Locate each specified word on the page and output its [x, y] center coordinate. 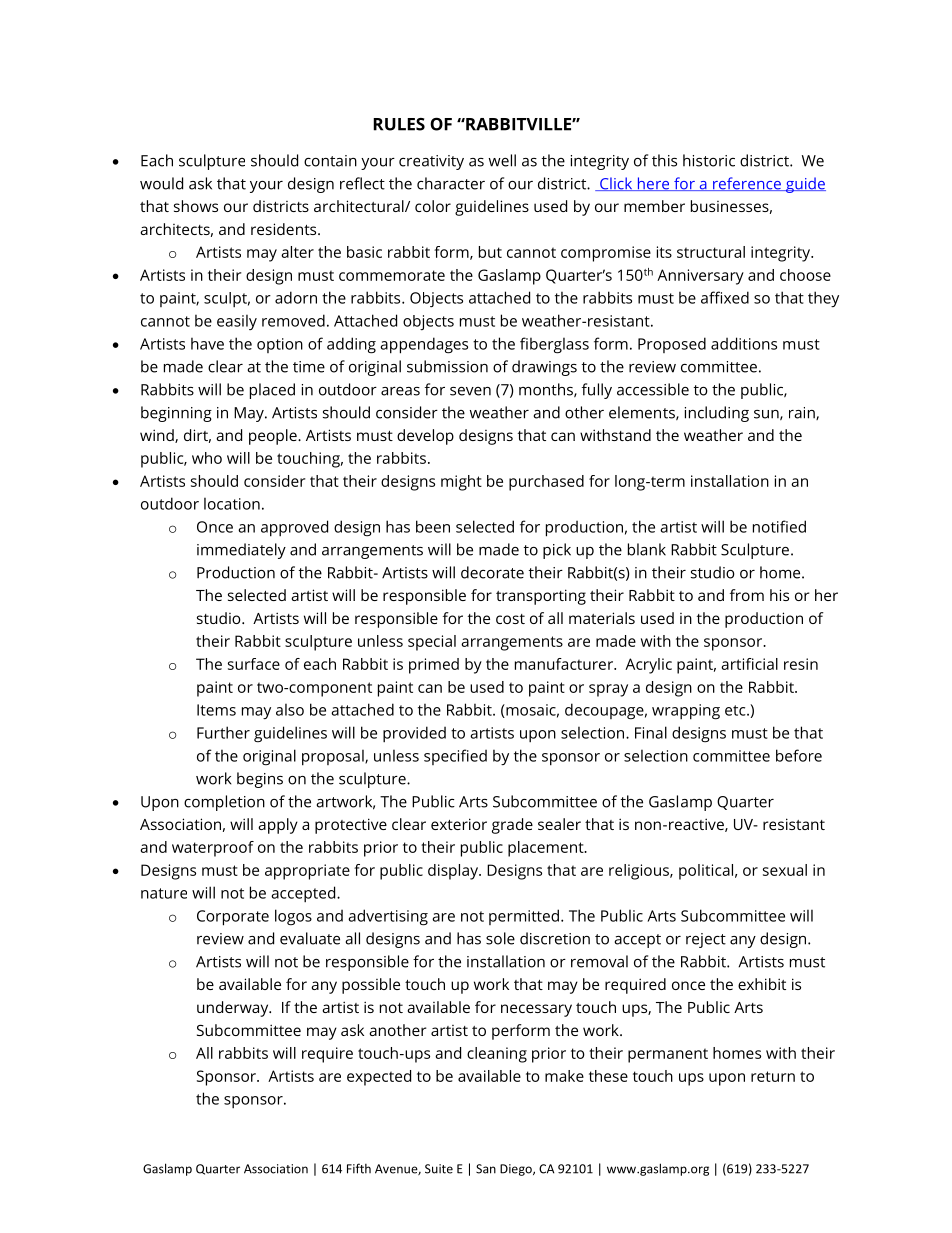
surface [254, 664]
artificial [749, 664]
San [486, 1169]
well [502, 160]
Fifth [359, 1168]
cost [510, 619]
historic [709, 160]
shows [196, 206]
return [773, 1076]
